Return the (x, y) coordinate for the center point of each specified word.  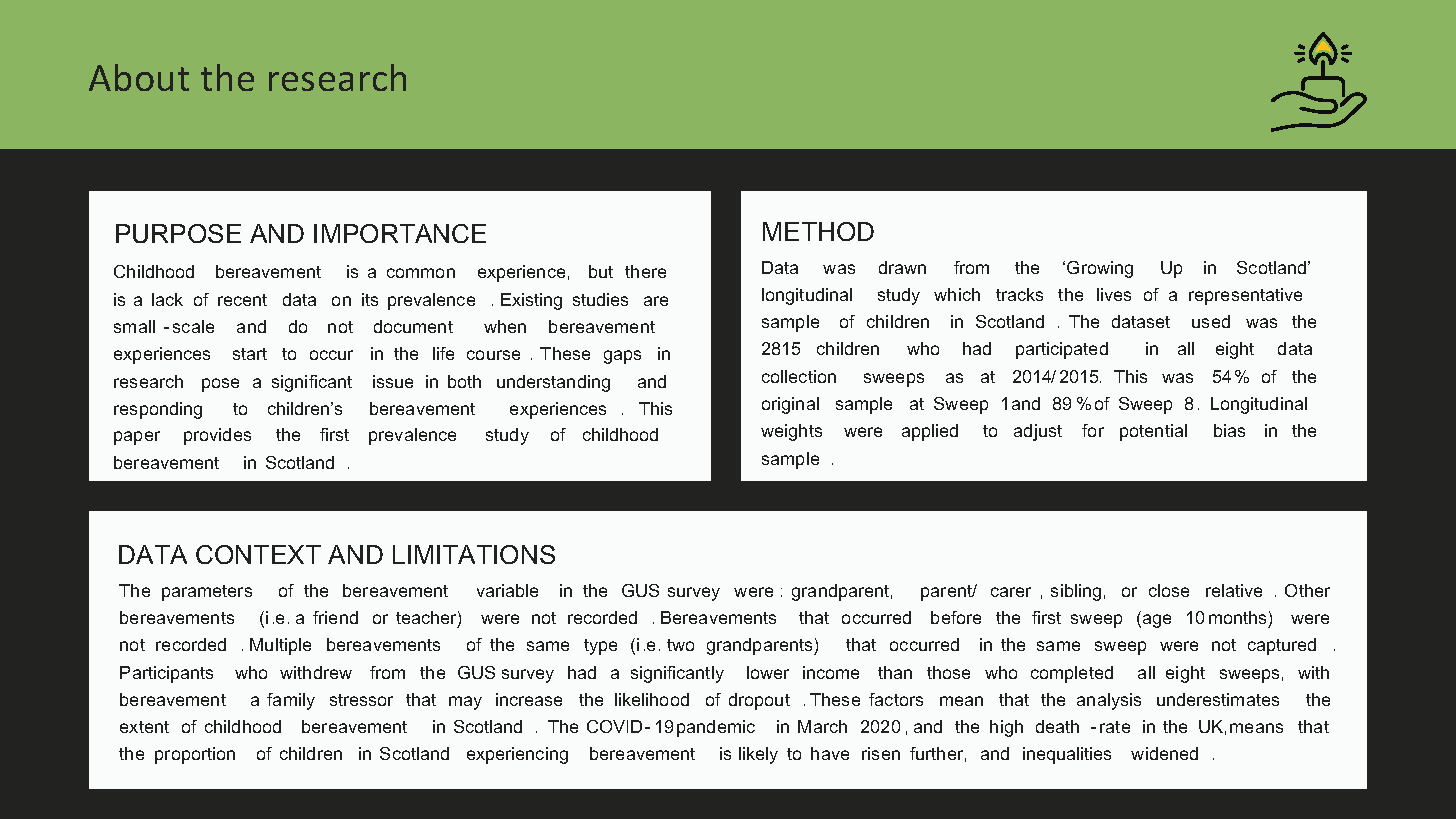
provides (217, 436)
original (790, 405)
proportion (195, 755)
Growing (1100, 269)
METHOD (818, 231)
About (139, 77)
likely (758, 755)
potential (1153, 432)
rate (1115, 727)
